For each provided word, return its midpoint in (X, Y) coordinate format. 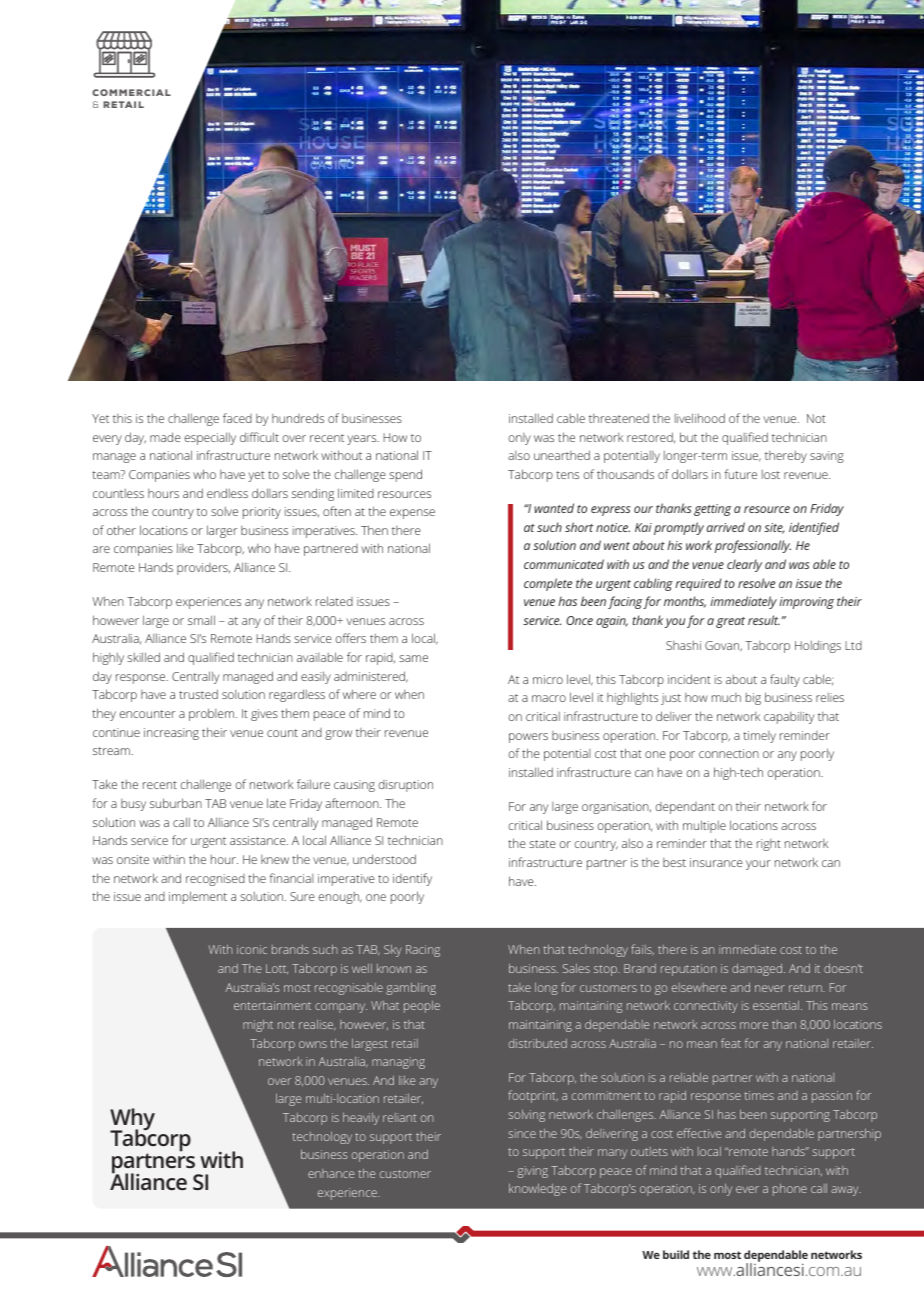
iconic (252, 949)
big (753, 699)
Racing (423, 951)
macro (549, 698)
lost (771, 474)
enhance (331, 1173)
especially (210, 438)
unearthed (562, 455)
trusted (198, 694)
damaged (758, 970)
